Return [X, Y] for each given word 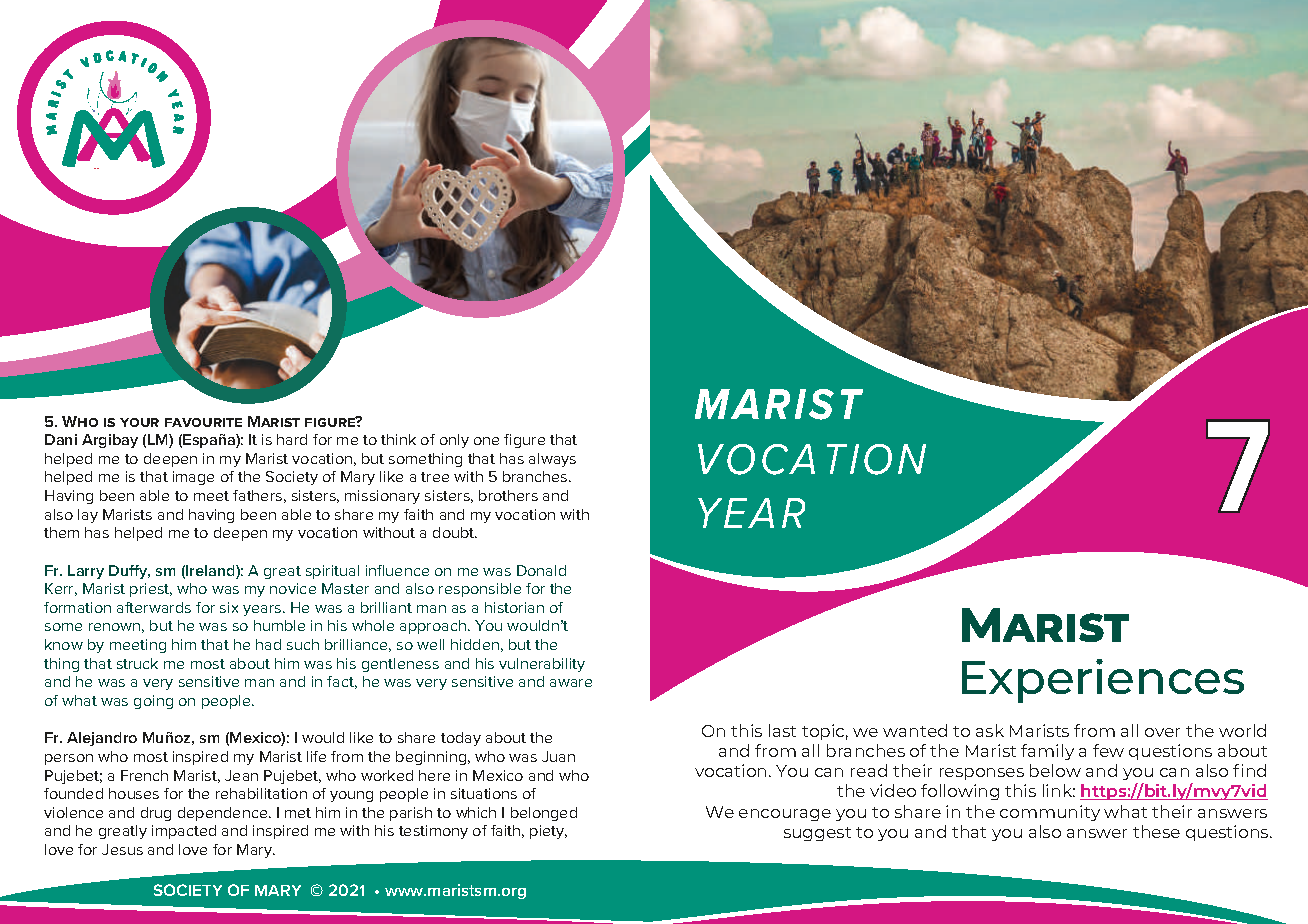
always [552, 460]
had [268, 644]
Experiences [1103, 681]
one [486, 441]
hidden [475, 644]
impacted [184, 832]
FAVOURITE [203, 422]
